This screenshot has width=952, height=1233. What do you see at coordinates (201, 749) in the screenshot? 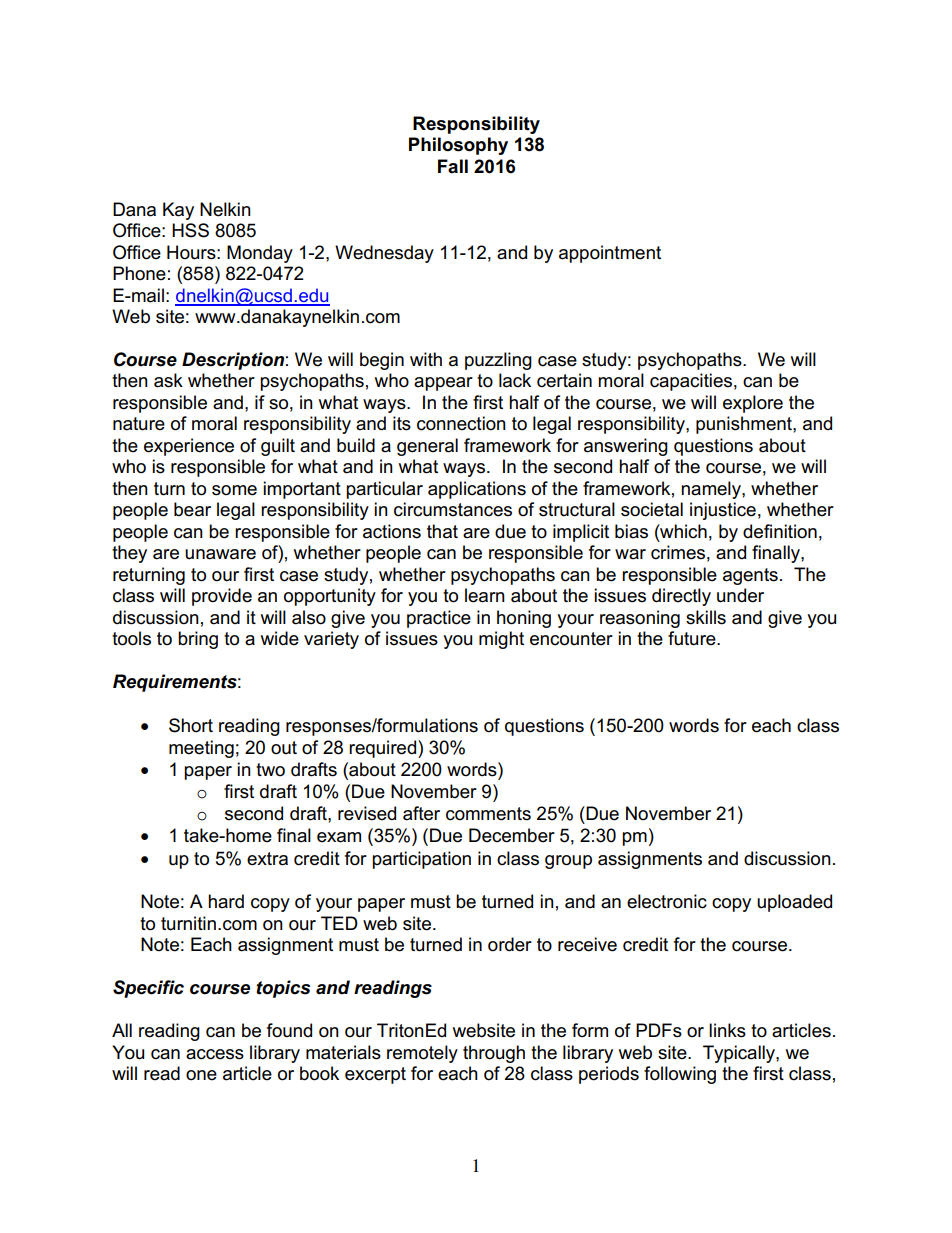
I see `meeting` at bounding box center [201, 749].
